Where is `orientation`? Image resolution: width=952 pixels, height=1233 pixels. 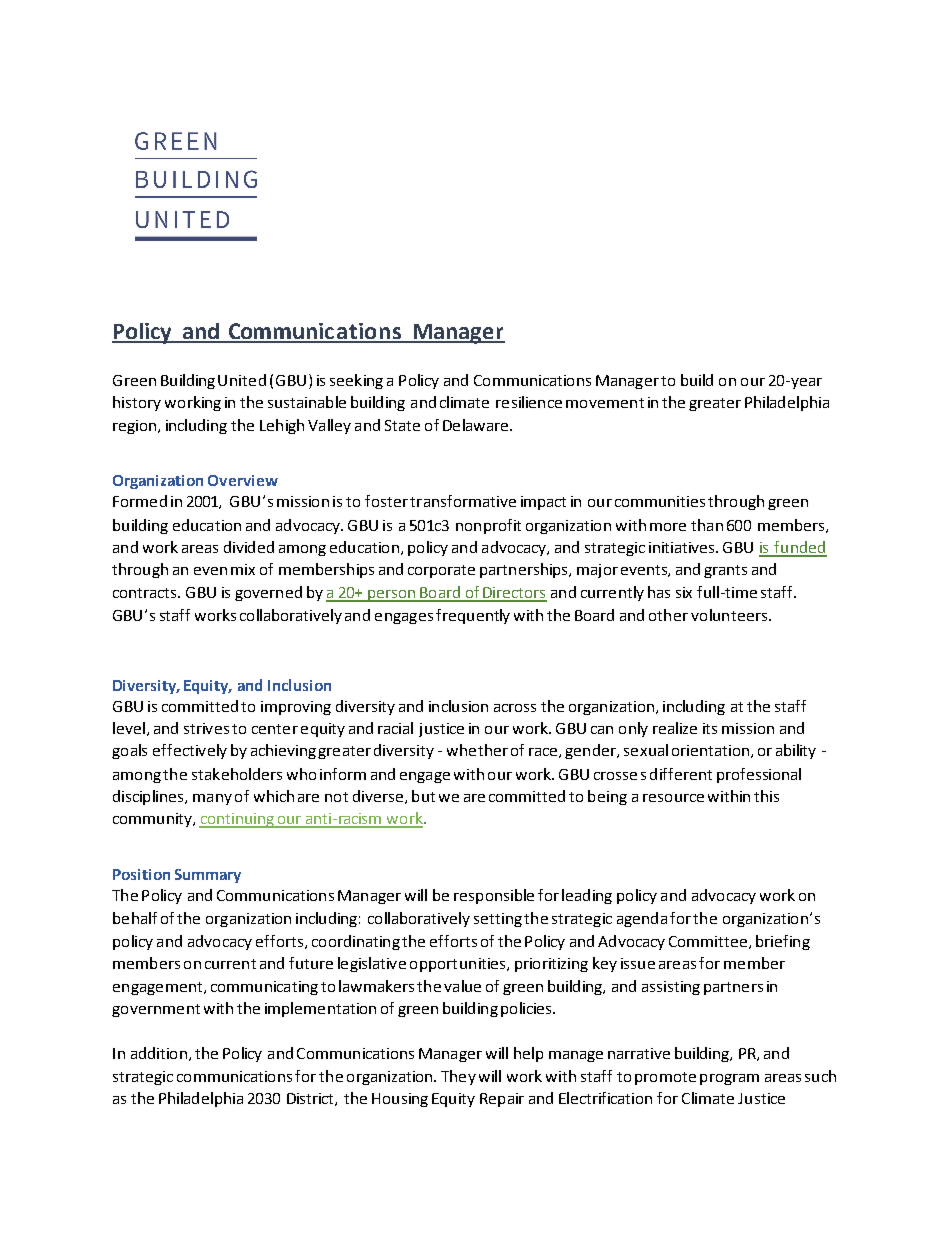 orientation is located at coordinates (710, 750).
